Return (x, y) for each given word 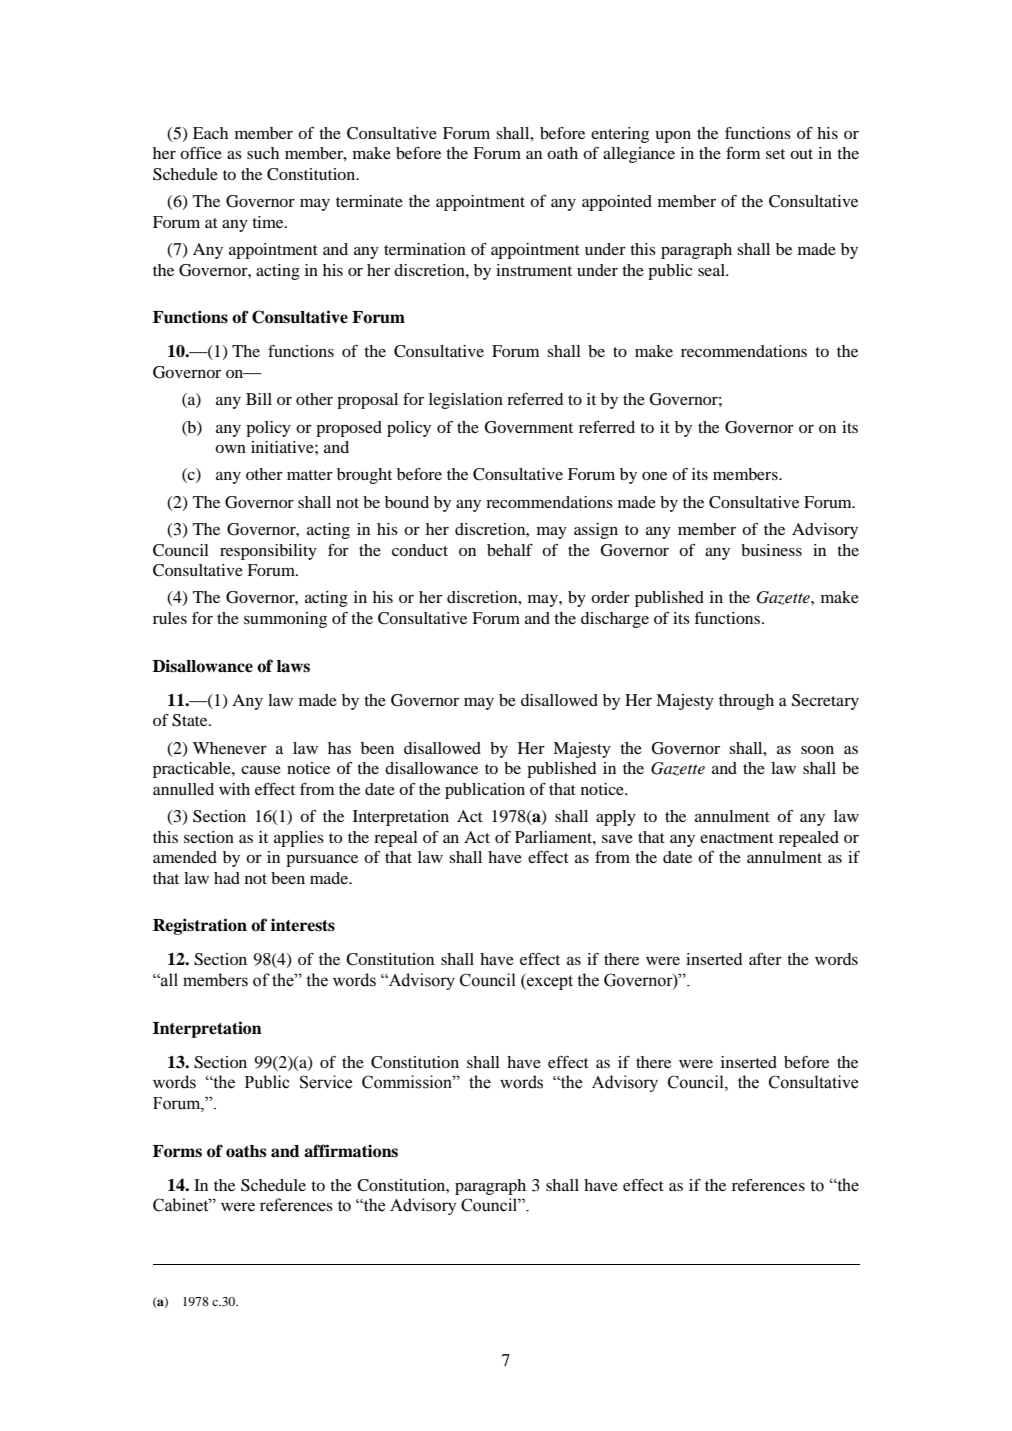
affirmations (351, 1151)
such (263, 153)
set (775, 154)
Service (326, 1082)
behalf (510, 550)
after (765, 959)
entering (620, 135)
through (746, 702)
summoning (285, 620)
